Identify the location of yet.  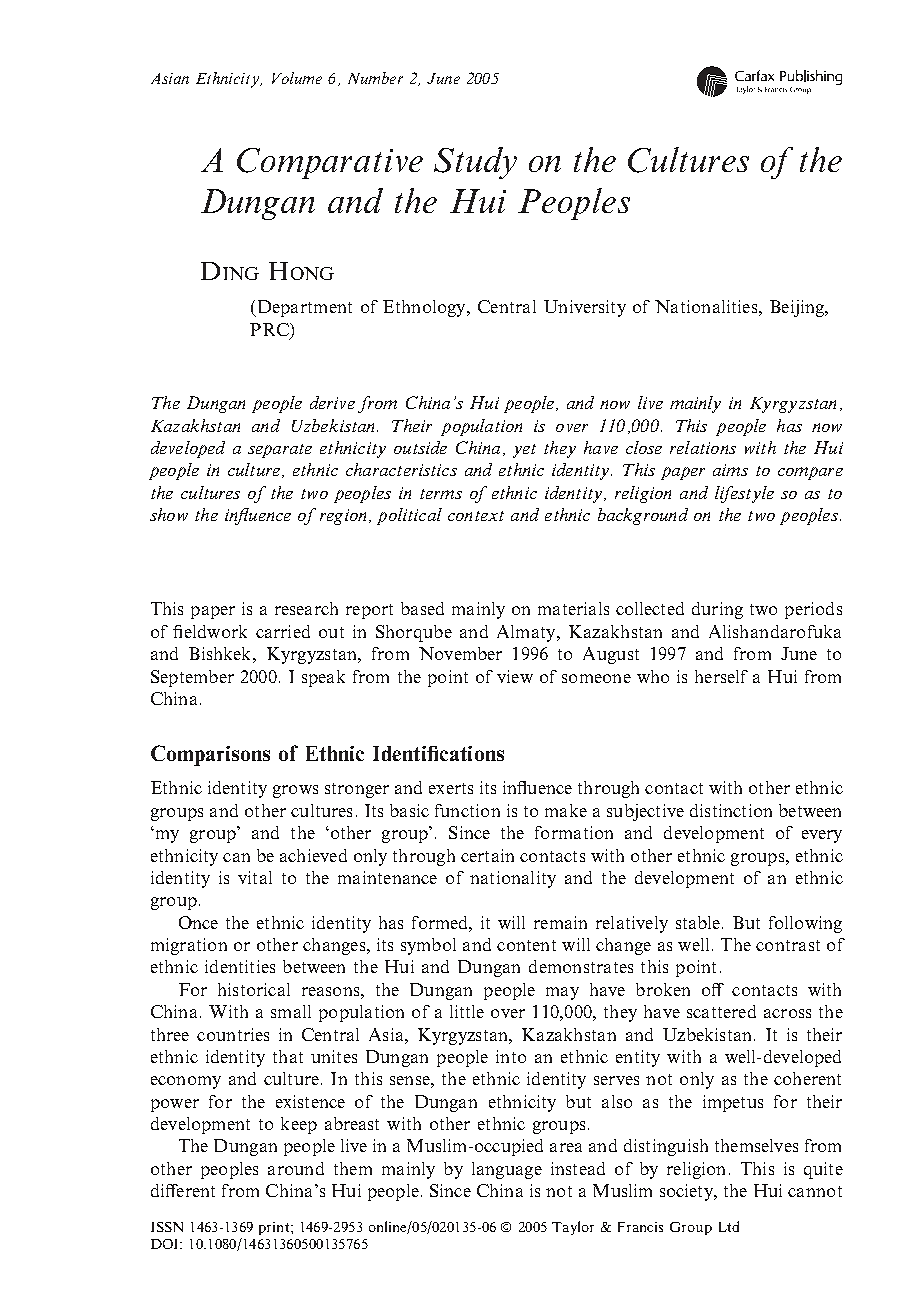
(524, 451).
